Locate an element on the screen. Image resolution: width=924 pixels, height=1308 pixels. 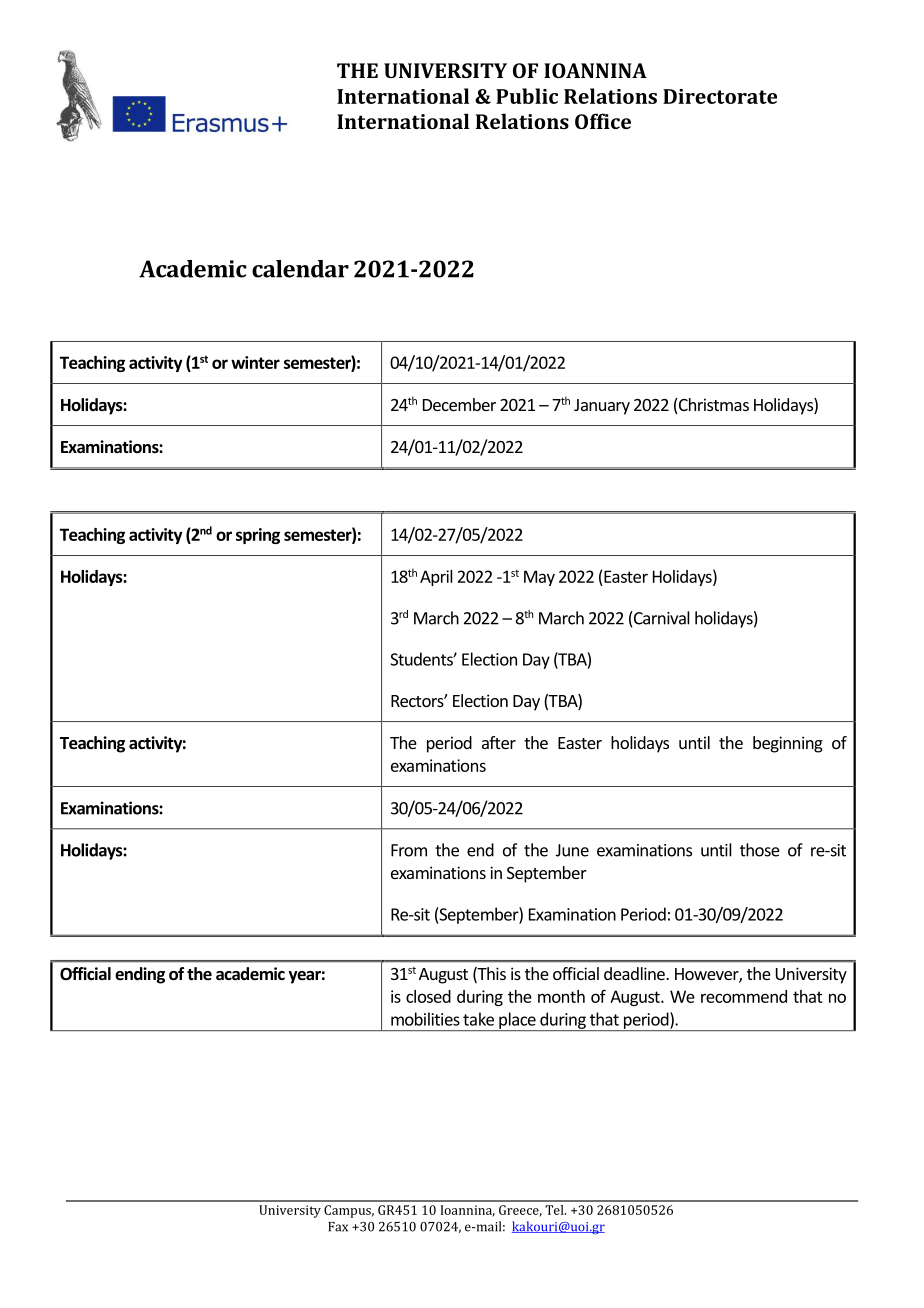
Fax is located at coordinates (338, 1227).
